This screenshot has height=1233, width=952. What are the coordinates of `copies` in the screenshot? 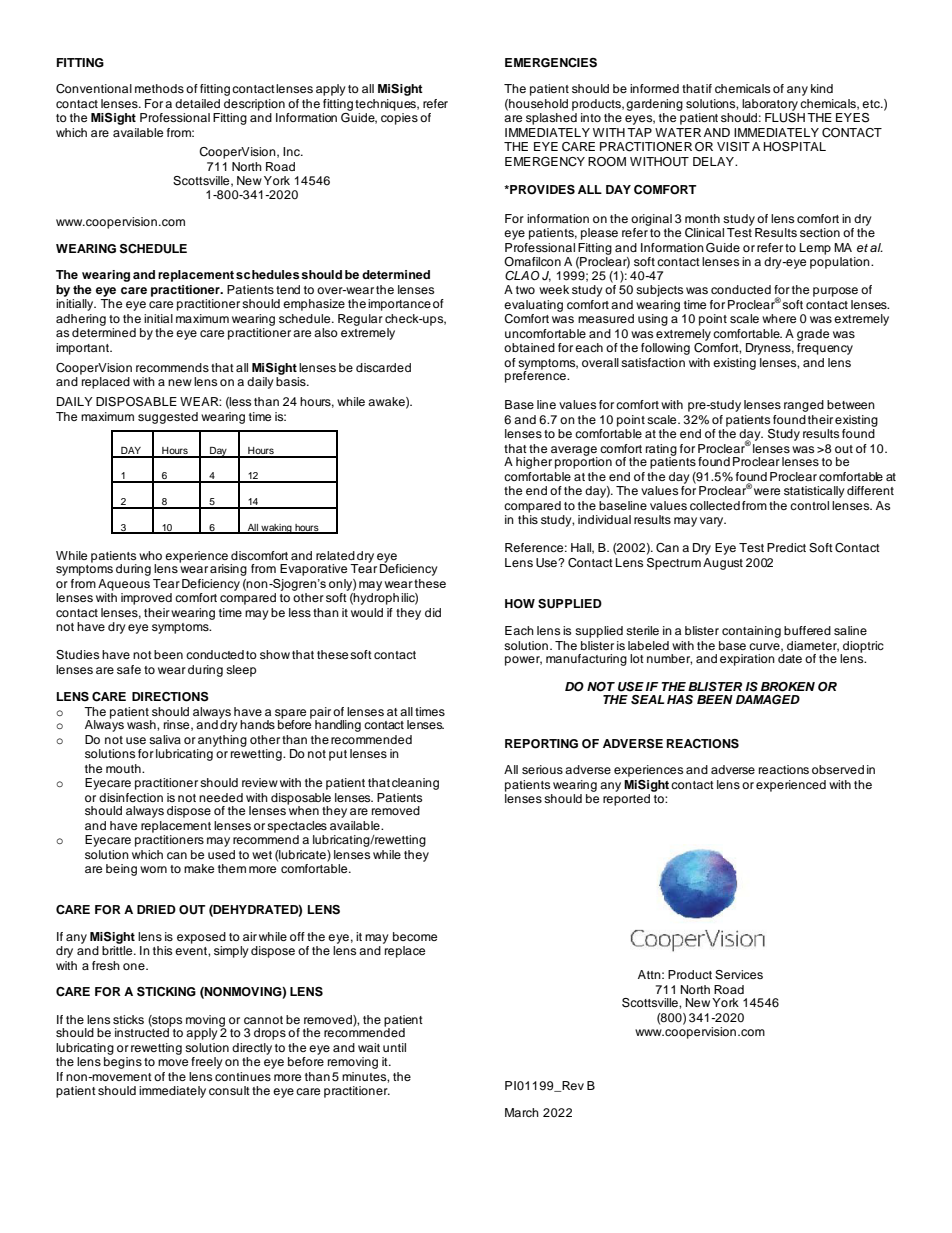 It's located at (399, 119).
